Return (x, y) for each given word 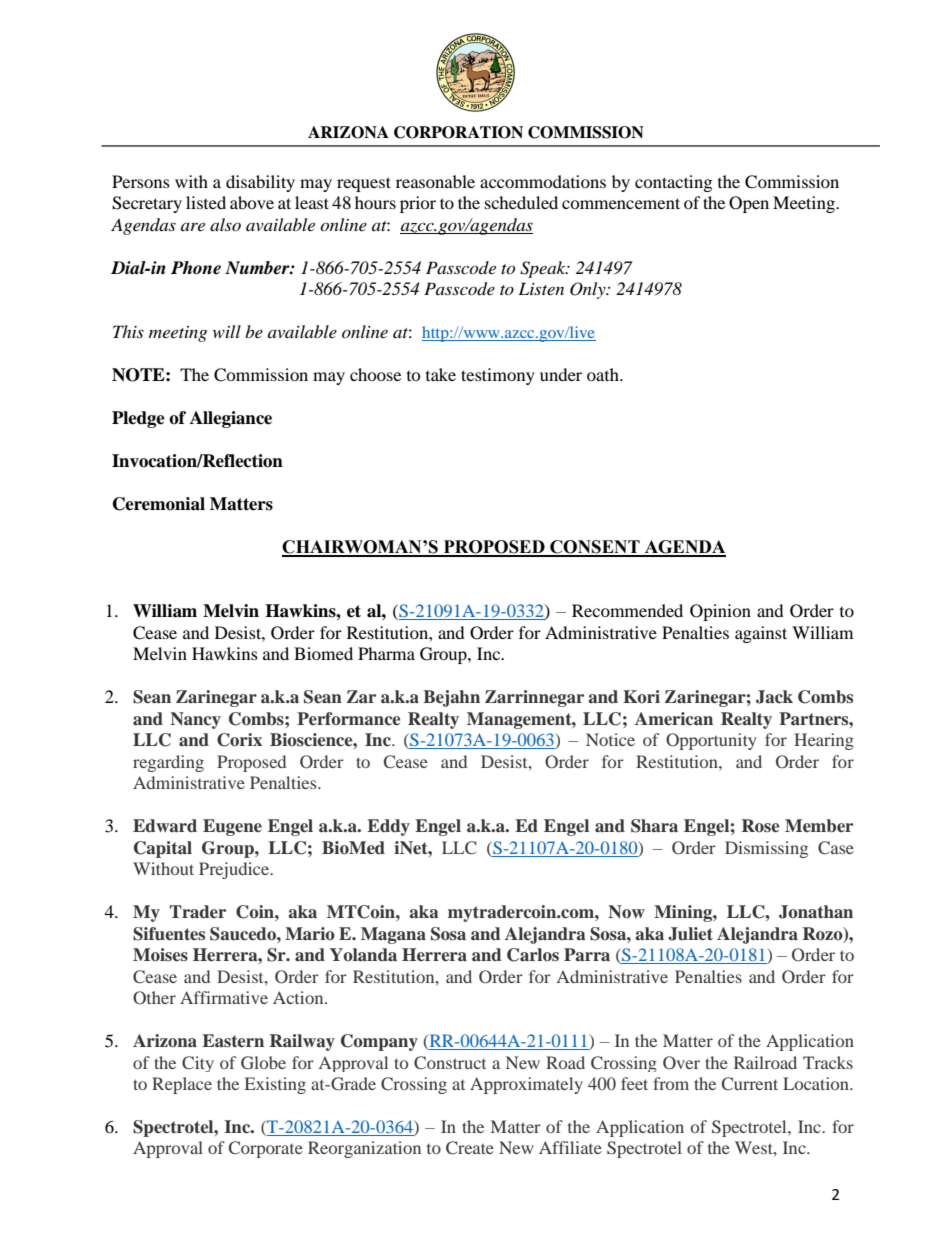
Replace (182, 1085)
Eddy (388, 827)
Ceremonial (159, 504)
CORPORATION (458, 132)
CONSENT (595, 548)
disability (260, 183)
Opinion (720, 612)
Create (470, 1148)
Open (749, 204)
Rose (760, 826)
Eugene (232, 827)
